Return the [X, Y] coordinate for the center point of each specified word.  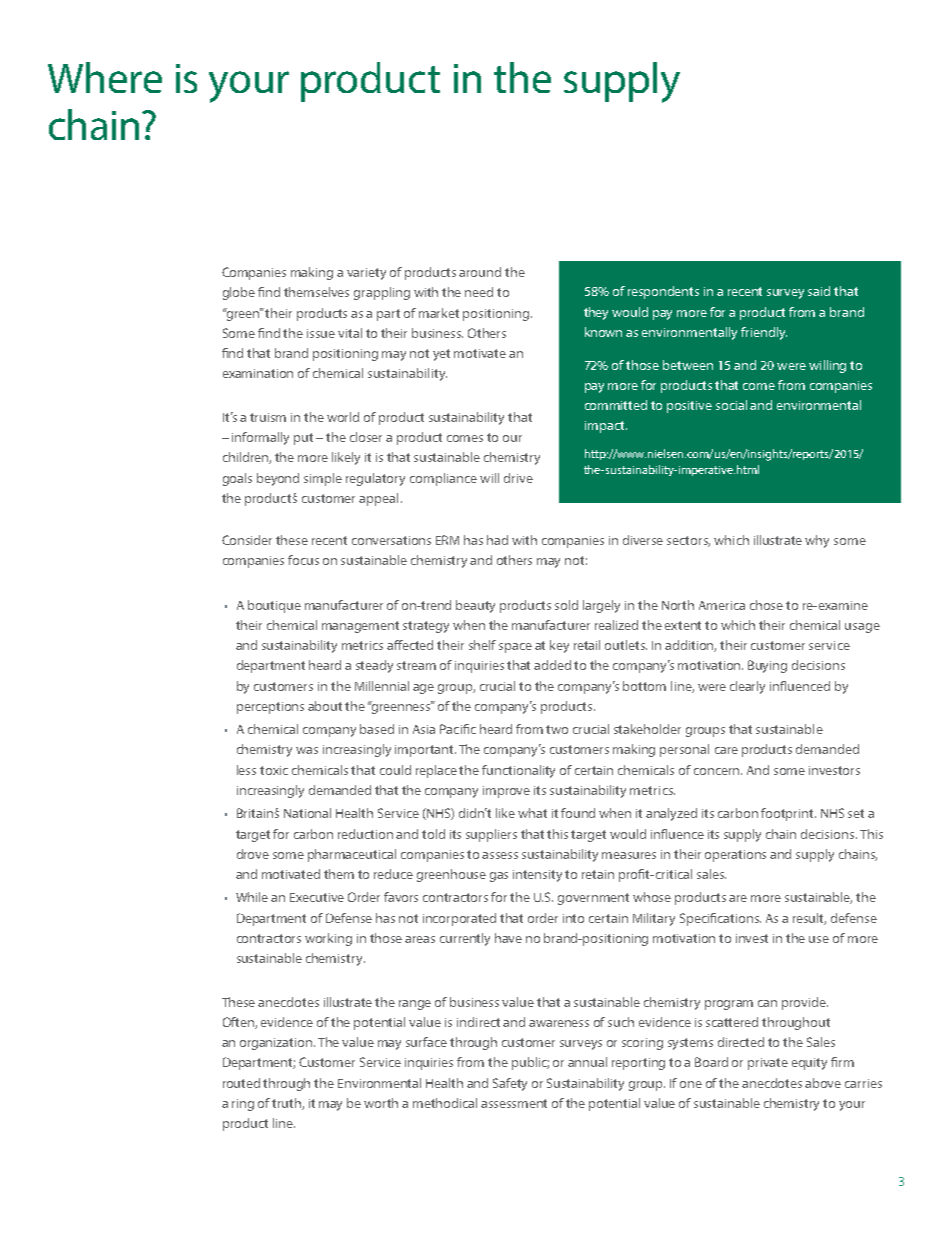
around [480, 272]
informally [260, 438]
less [246, 770]
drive [518, 478]
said [819, 291]
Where [105, 77]
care [726, 750]
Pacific [458, 729]
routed [241, 1083]
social [731, 405]
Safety [510, 1084]
